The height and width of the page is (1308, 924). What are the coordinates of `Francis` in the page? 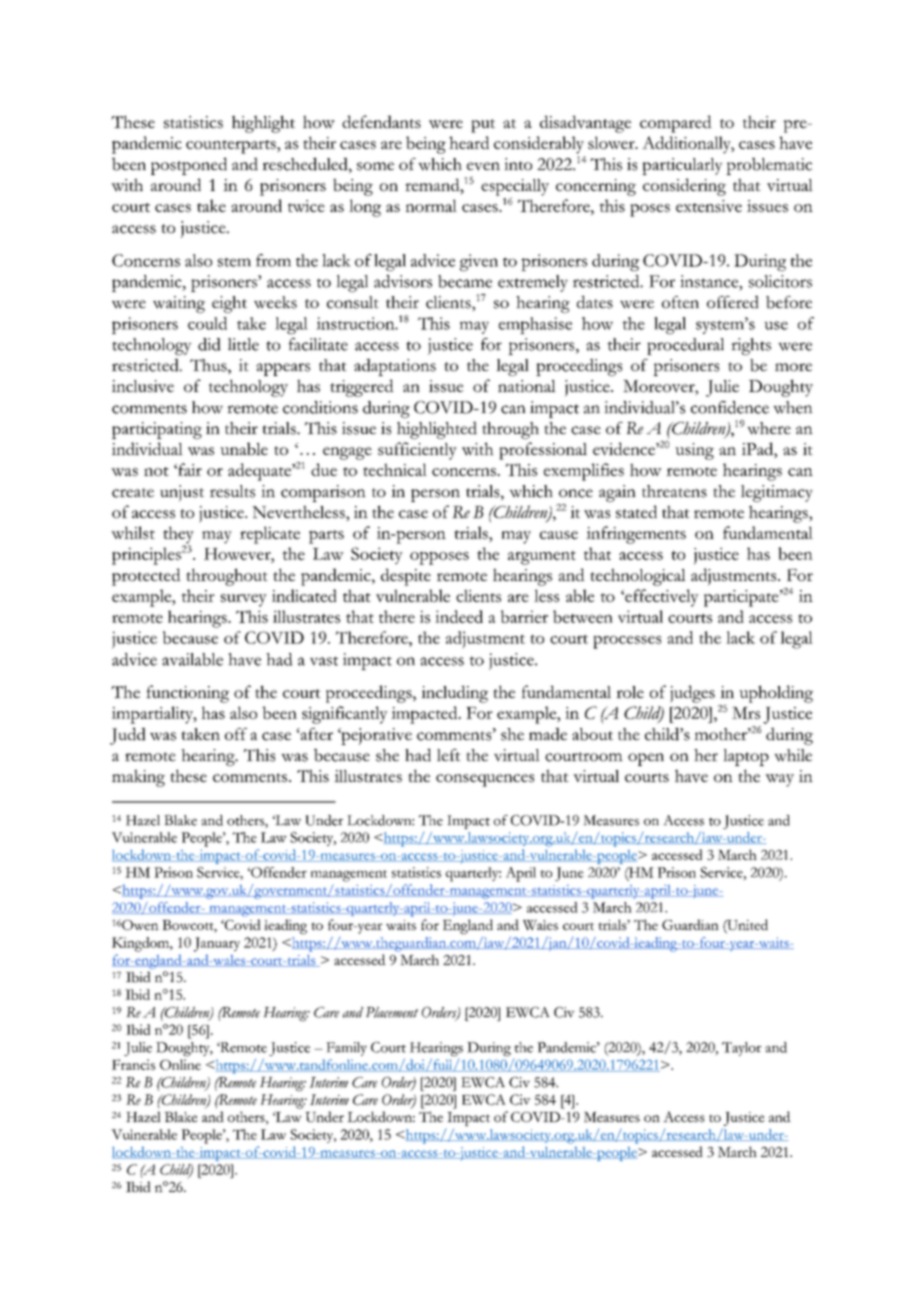 It's located at (133, 1064).
